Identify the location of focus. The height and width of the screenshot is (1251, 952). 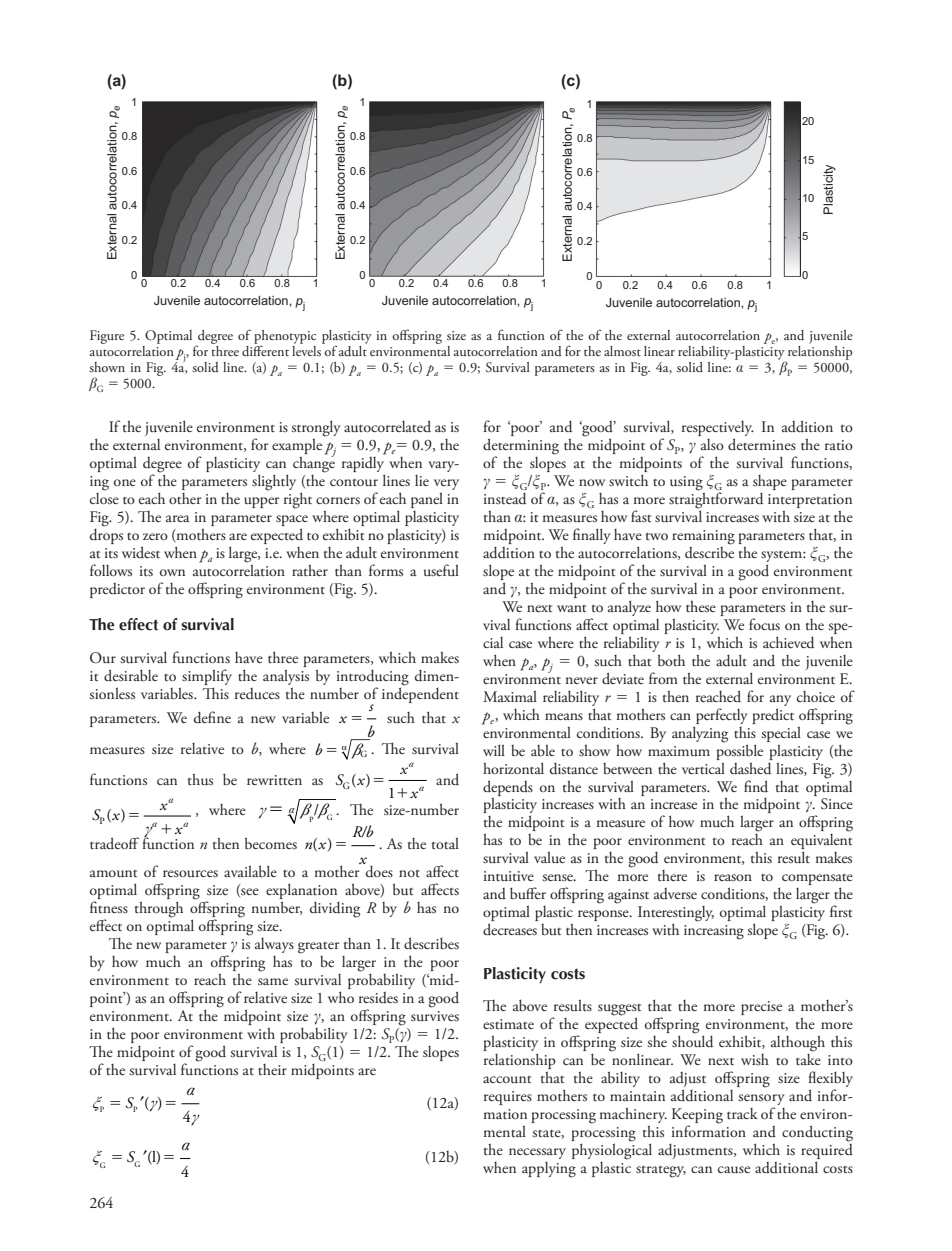
(764, 624).
